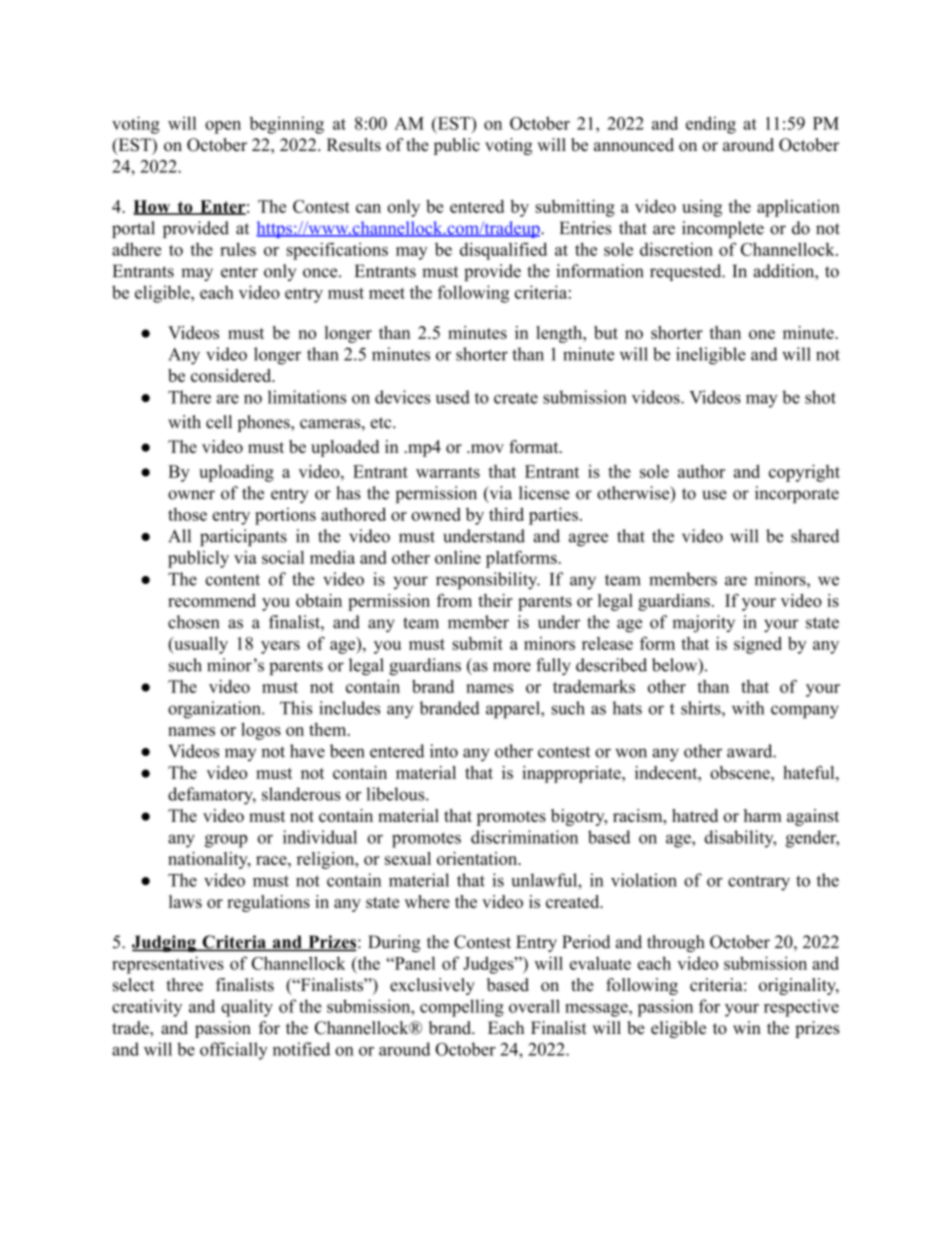  I want to click on Results, so click(354, 145).
